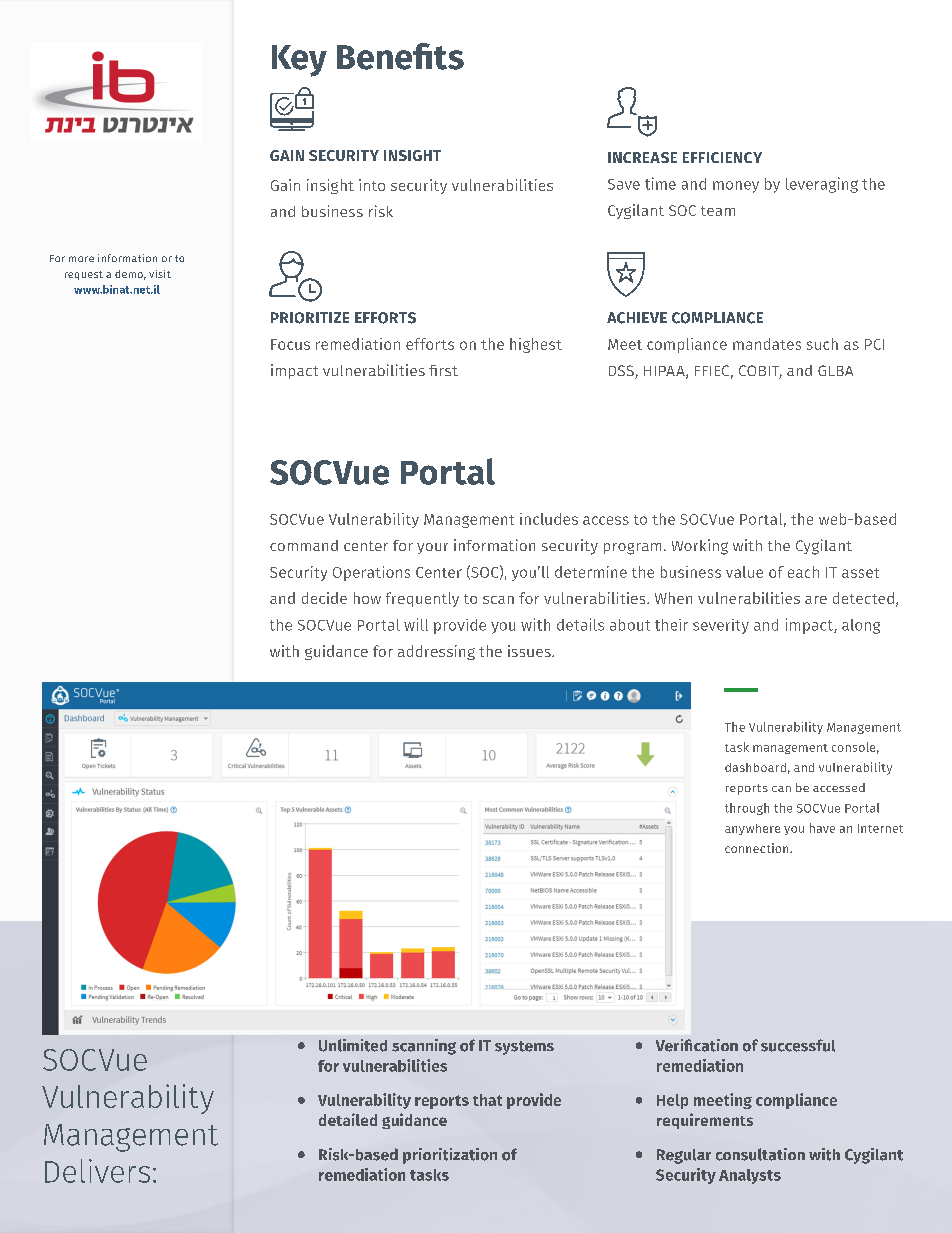 The image size is (952, 1233). I want to click on decide, so click(324, 598).
